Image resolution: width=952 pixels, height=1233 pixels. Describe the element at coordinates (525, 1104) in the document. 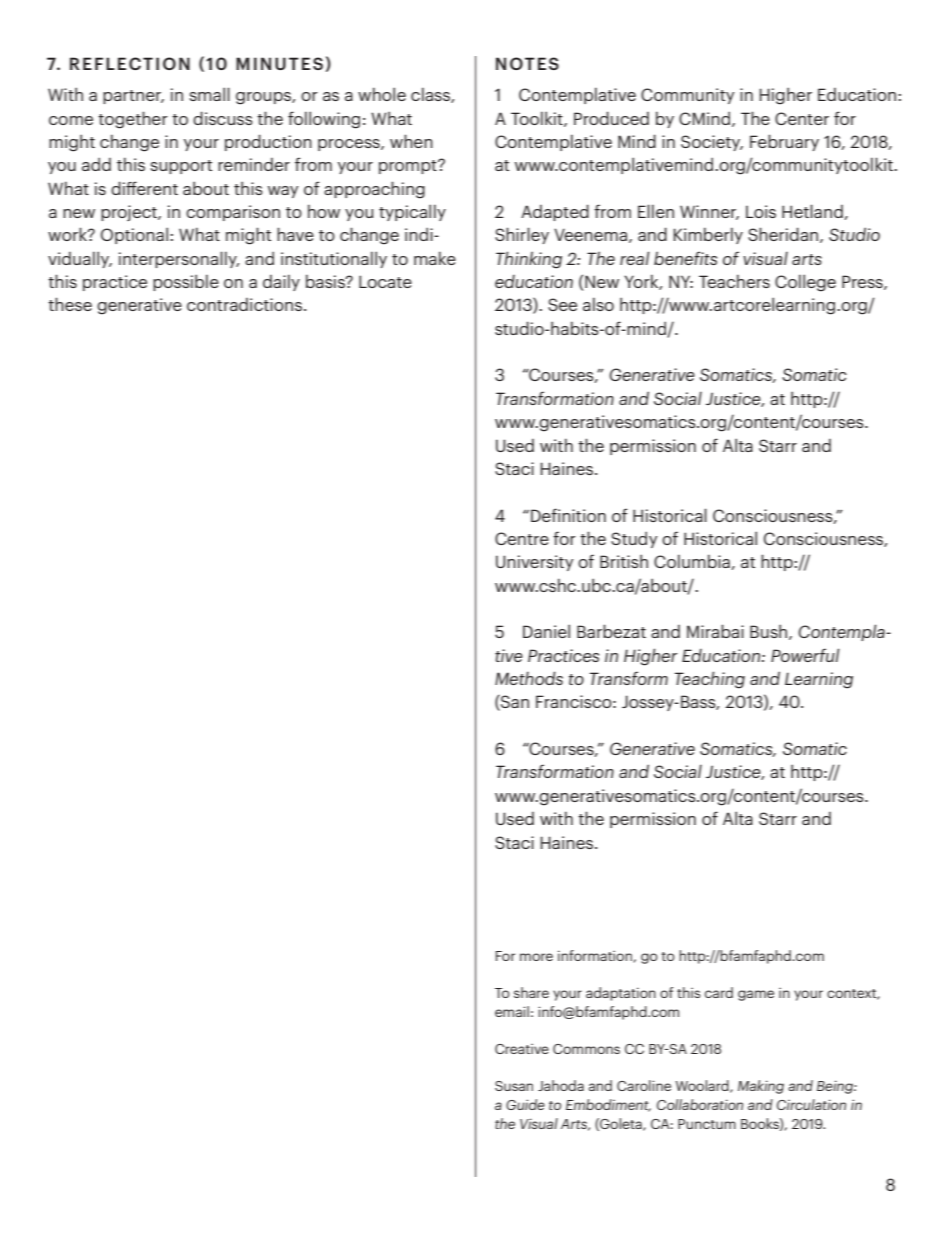

I see `Guide` at that location.
